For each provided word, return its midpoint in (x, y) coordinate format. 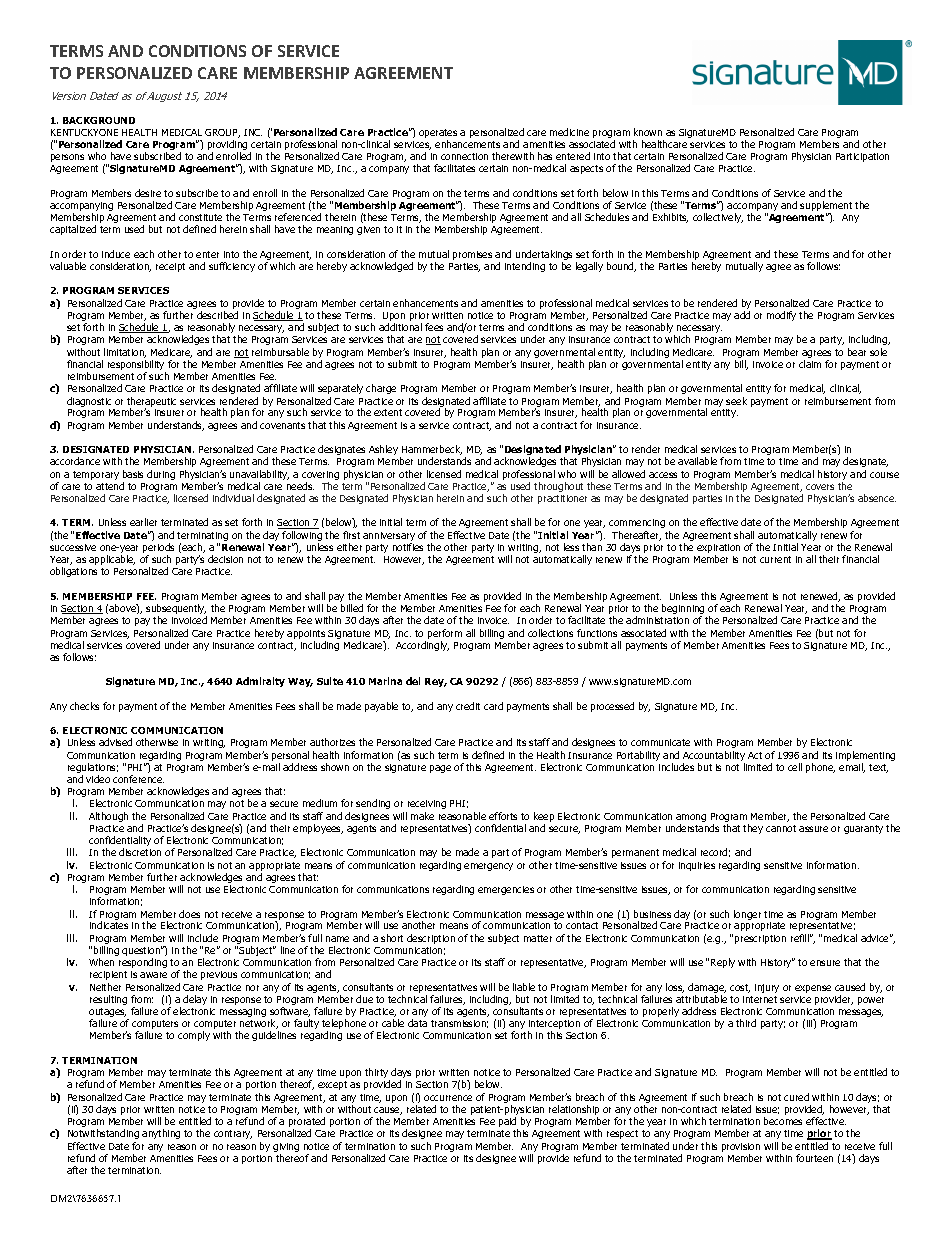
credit (468, 706)
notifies (408, 547)
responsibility (137, 366)
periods (158, 549)
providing (227, 146)
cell (795, 767)
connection (464, 156)
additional (400, 327)
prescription (760, 939)
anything (161, 1134)
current (775, 559)
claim (810, 364)
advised (115, 742)
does (189, 914)
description (431, 939)
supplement (826, 207)
